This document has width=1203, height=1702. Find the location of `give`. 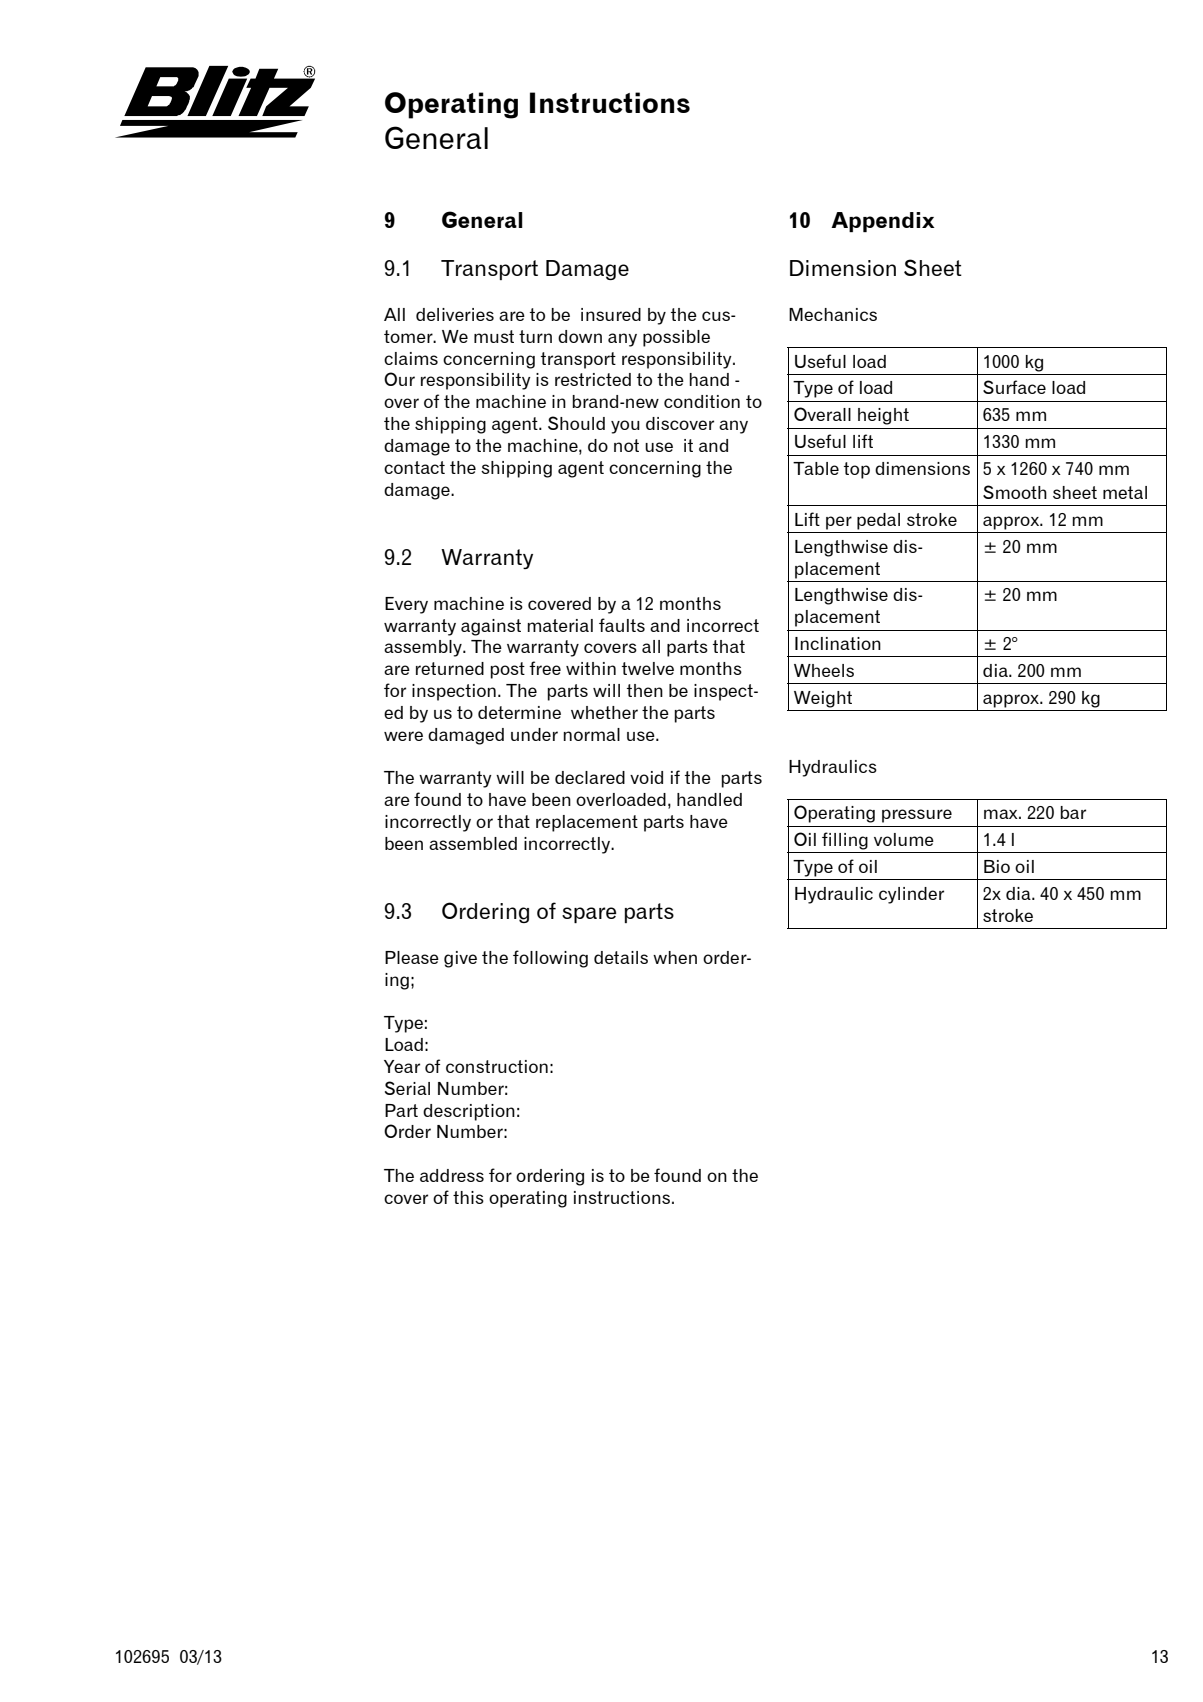

give is located at coordinates (460, 959).
